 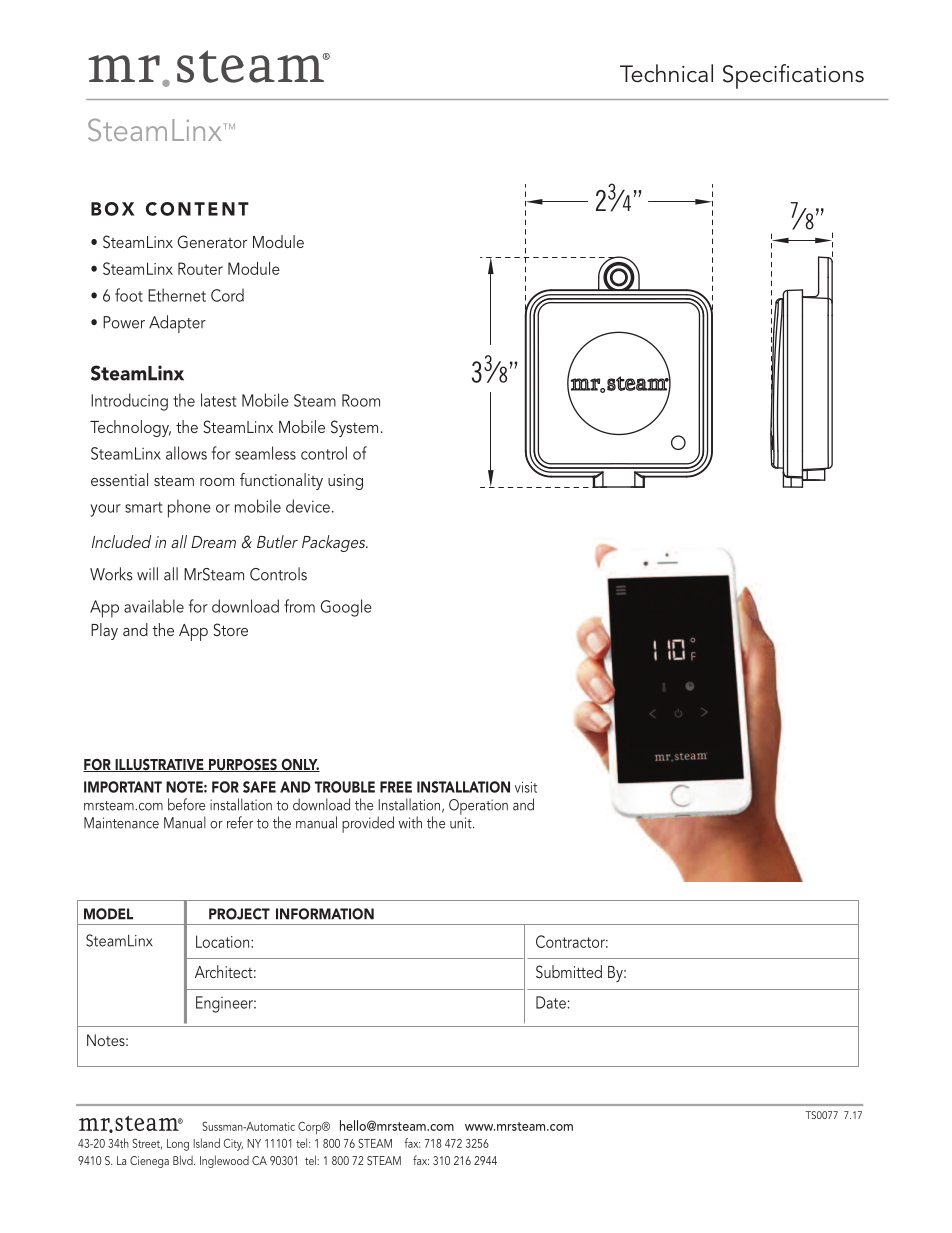 What do you see at coordinates (345, 482) in the document?
I see `using` at bounding box center [345, 482].
